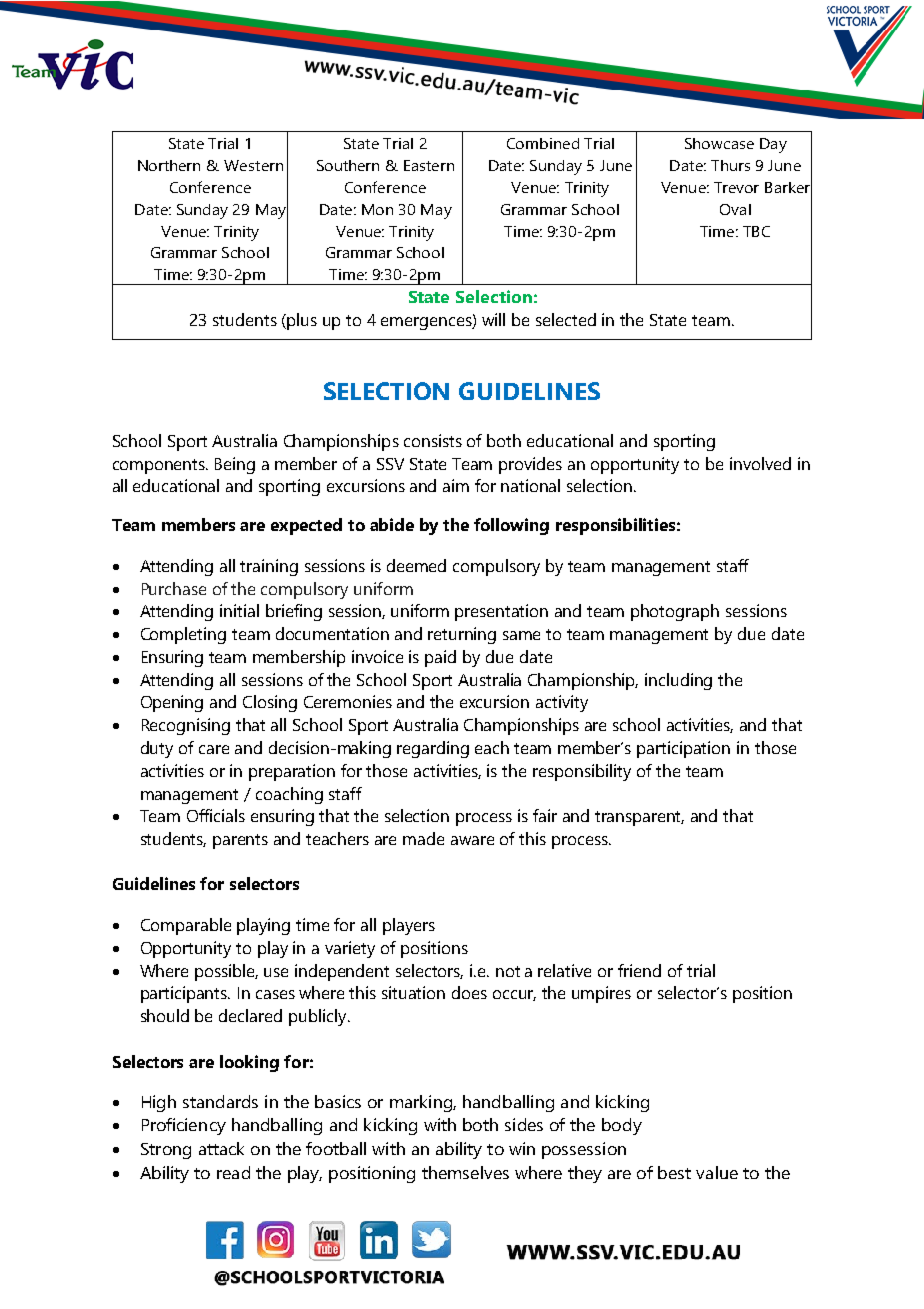 This image has width=924, height=1309. I want to click on aware, so click(472, 840).
